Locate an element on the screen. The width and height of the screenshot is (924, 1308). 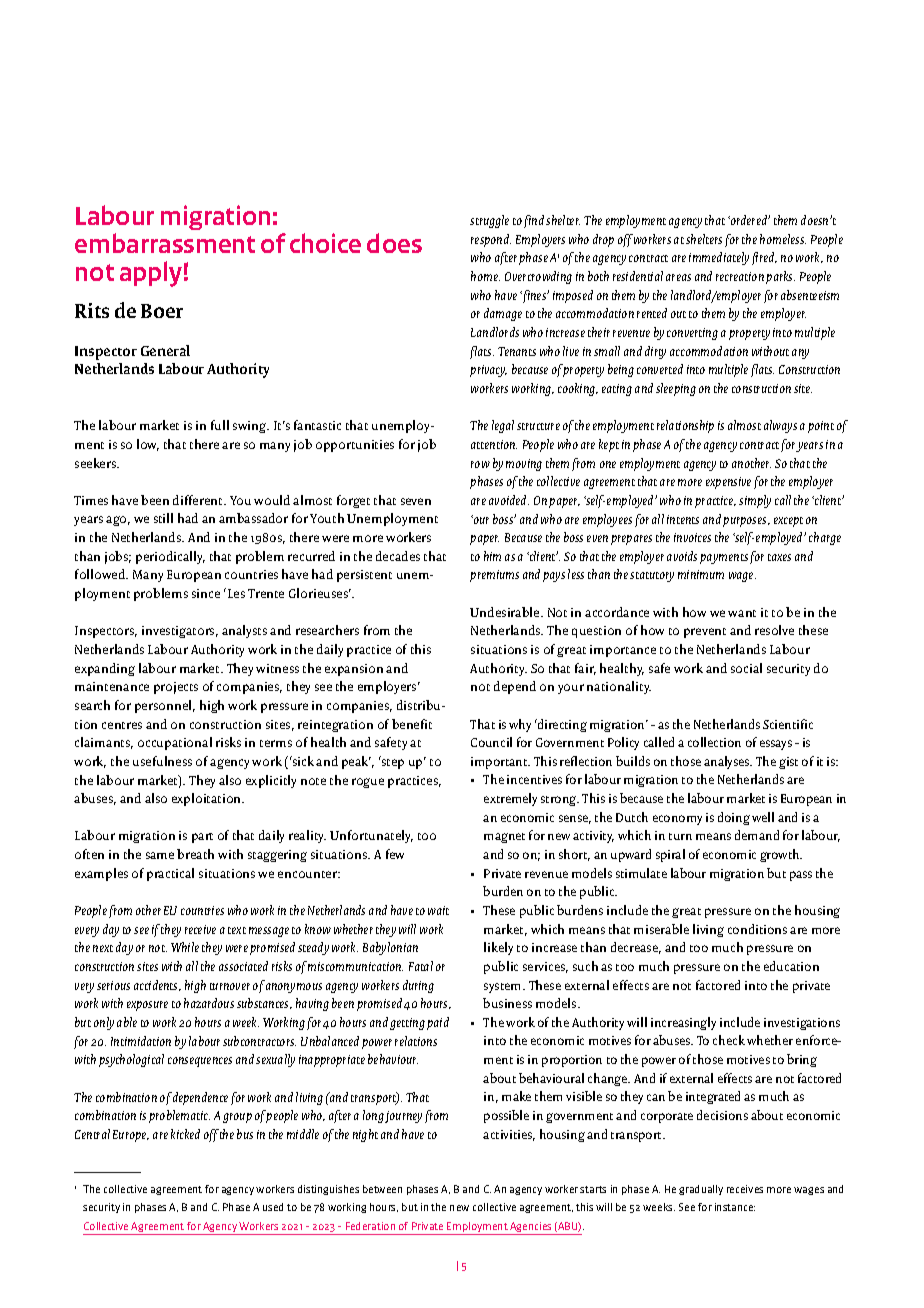
Boer is located at coordinates (162, 311).
